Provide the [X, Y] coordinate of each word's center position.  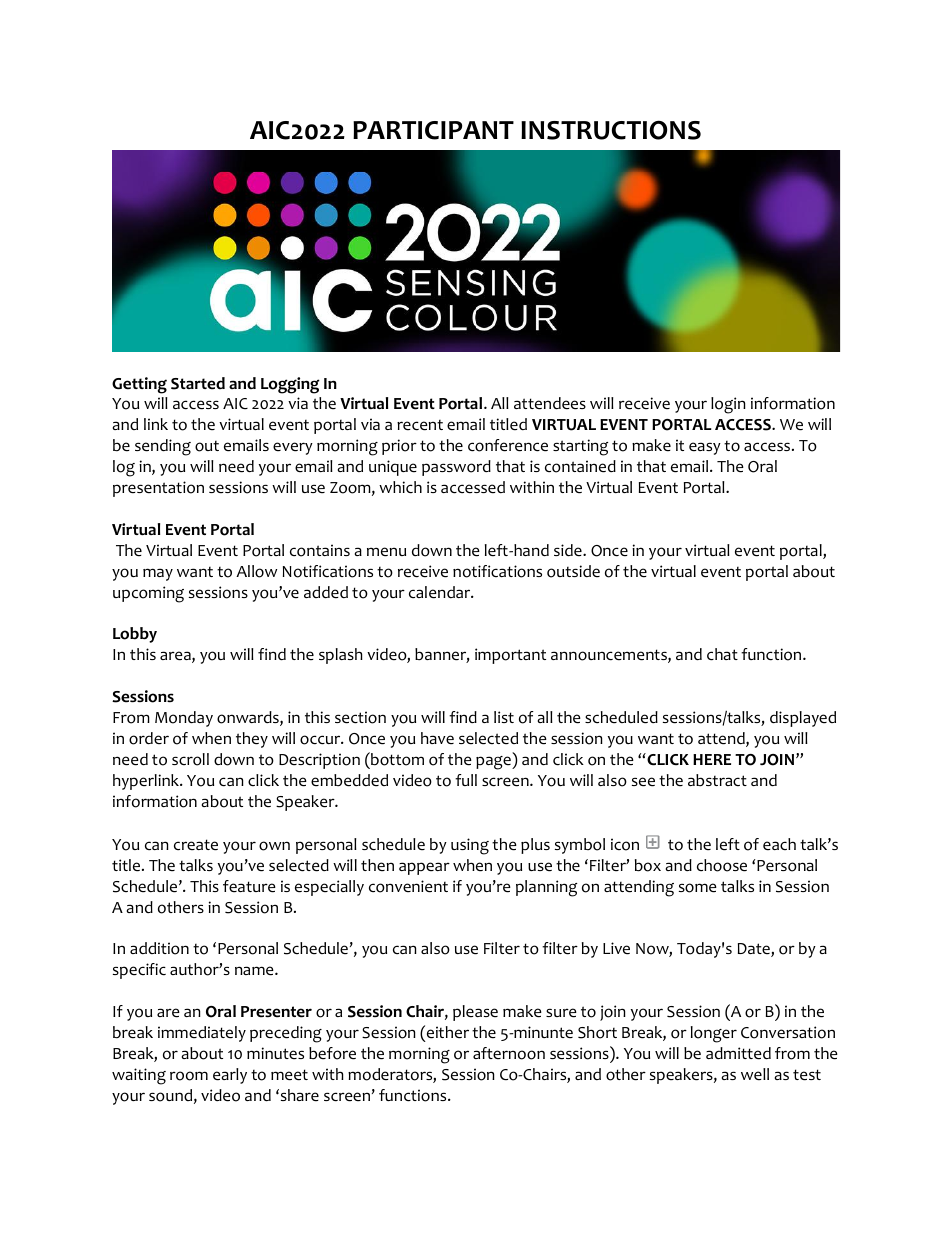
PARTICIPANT [433, 130]
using [470, 846]
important [510, 656]
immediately [202, 1034]
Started [198, 383]
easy [705, 448]
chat [722, 654]
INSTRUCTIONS [611, 130]
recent [420, 425]
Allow [256, 571]
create [196, 845]
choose [722, 865]
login [728, 405]
